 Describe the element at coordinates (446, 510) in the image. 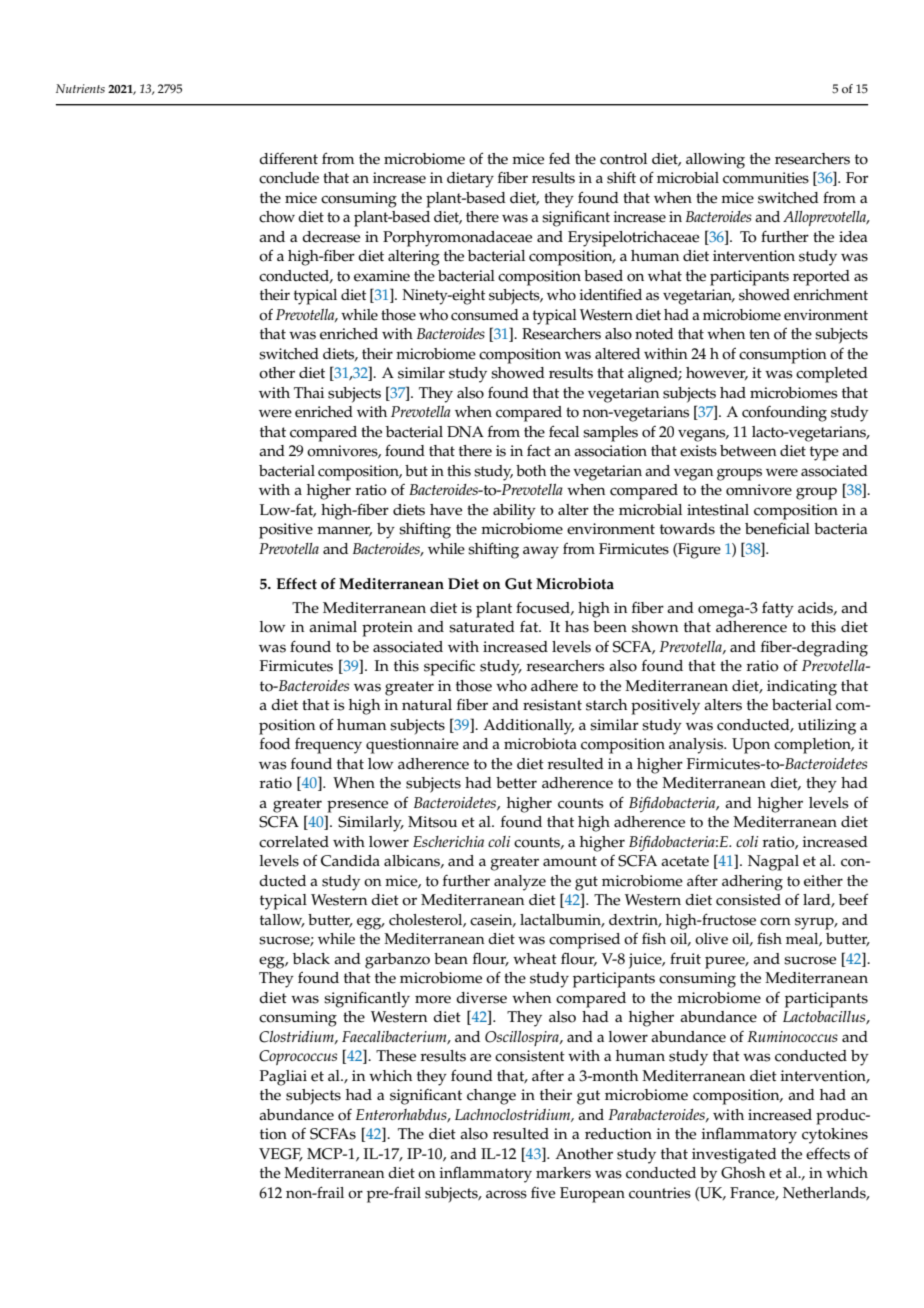

I see `have` at that location.
